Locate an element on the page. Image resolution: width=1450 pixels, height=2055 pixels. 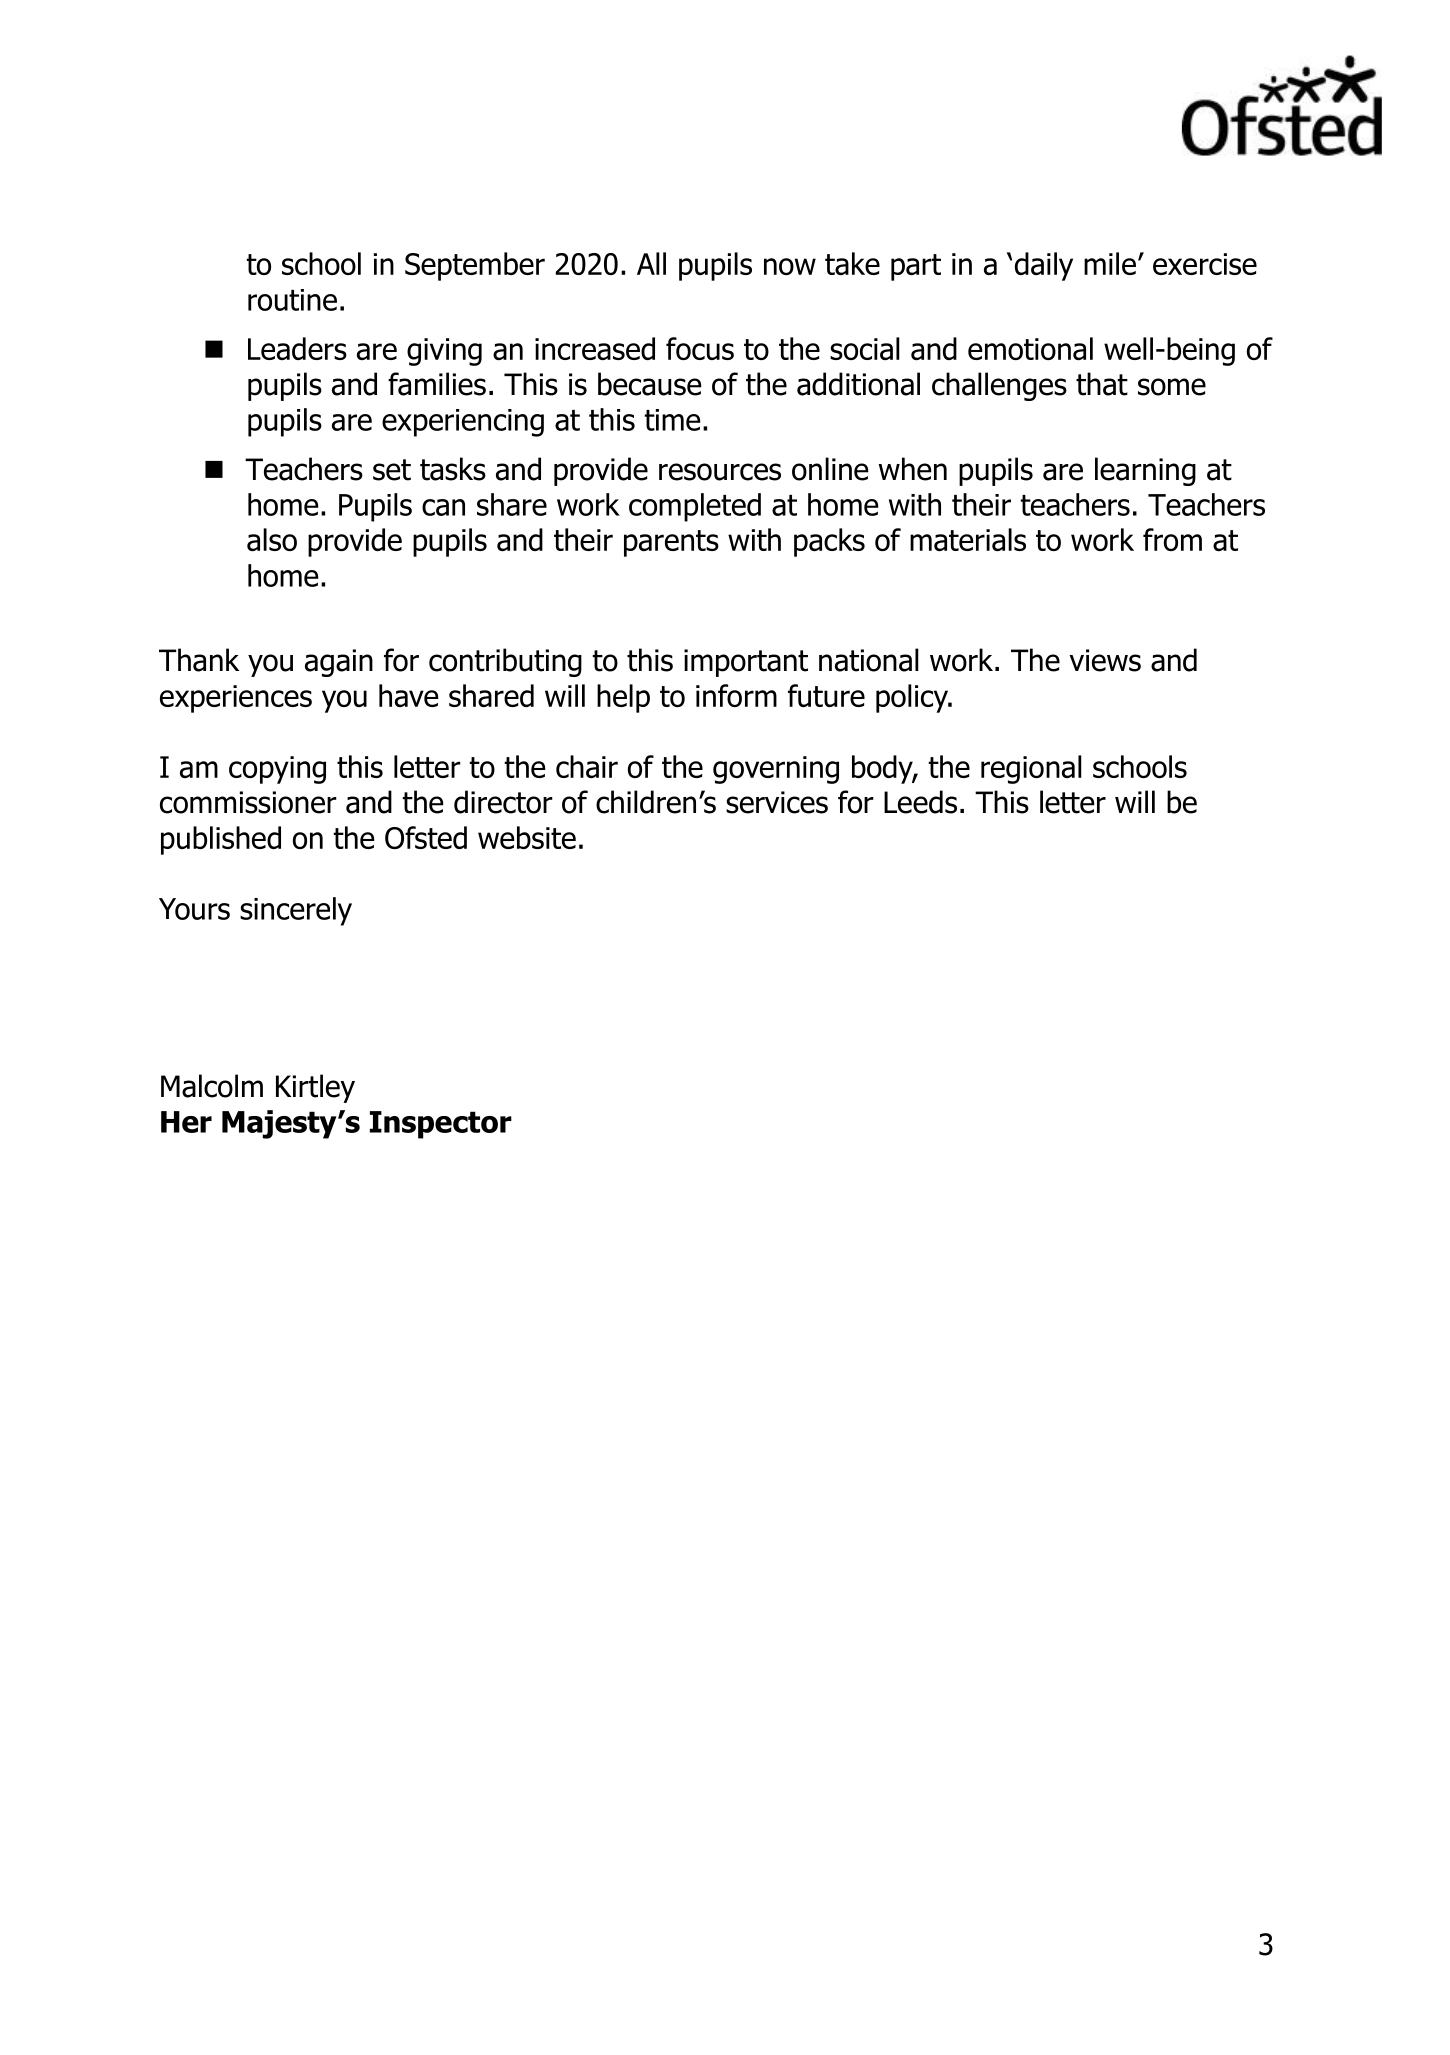
regional is located at coordinates (1031, 769).
